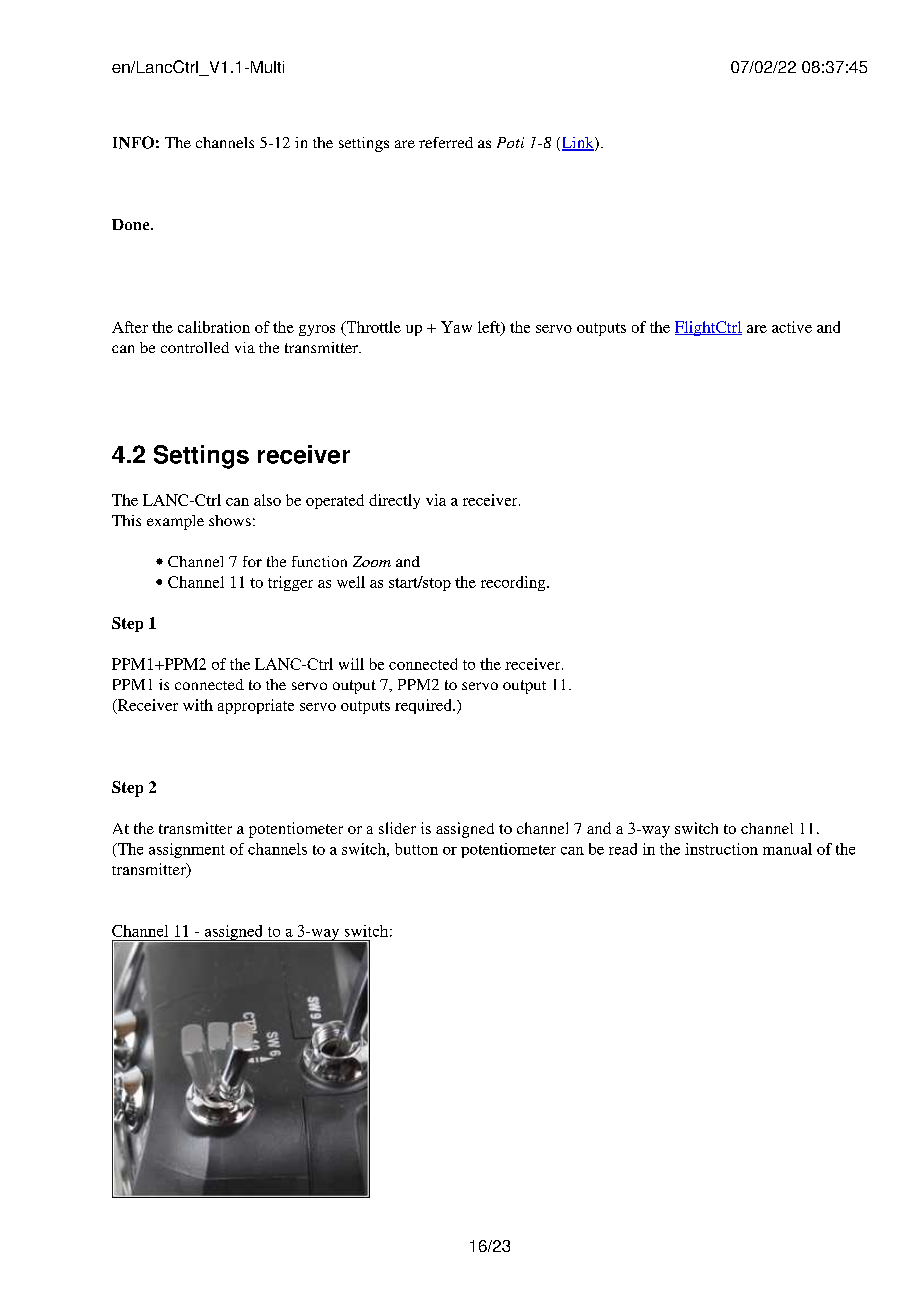  Describe the element at coordinates (721, 849) in the screenshot. I see `instruction` at that location.
